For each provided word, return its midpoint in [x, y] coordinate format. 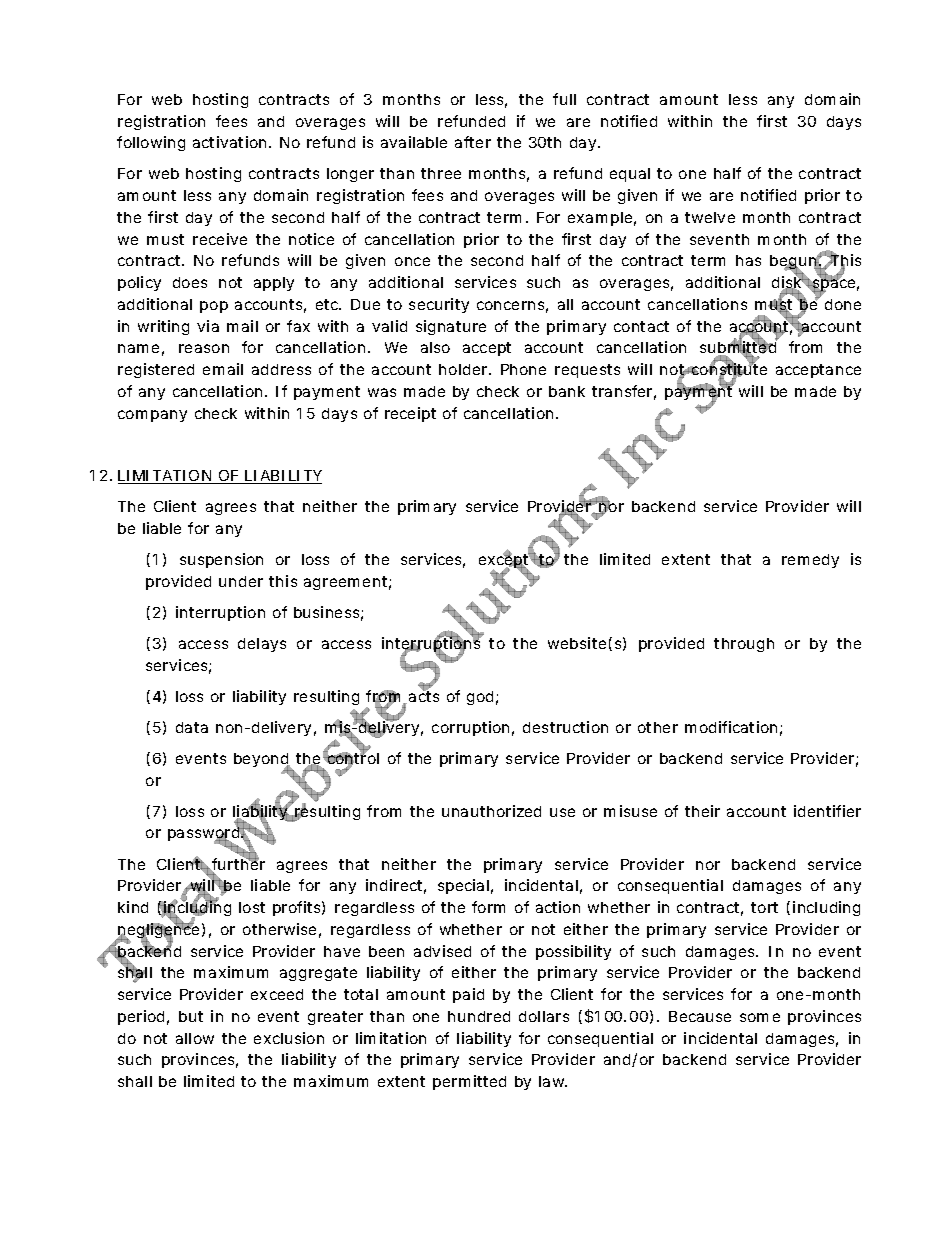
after [473, 142]
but [191, 1016]
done [843, 304]
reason [204, 348]
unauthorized [491, 811]
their [702, 811]
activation [231, 142]
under [241, 581]
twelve [710, 217]
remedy [810, 561]
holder [465, 369]
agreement [347, 583]
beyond [263, 761]
